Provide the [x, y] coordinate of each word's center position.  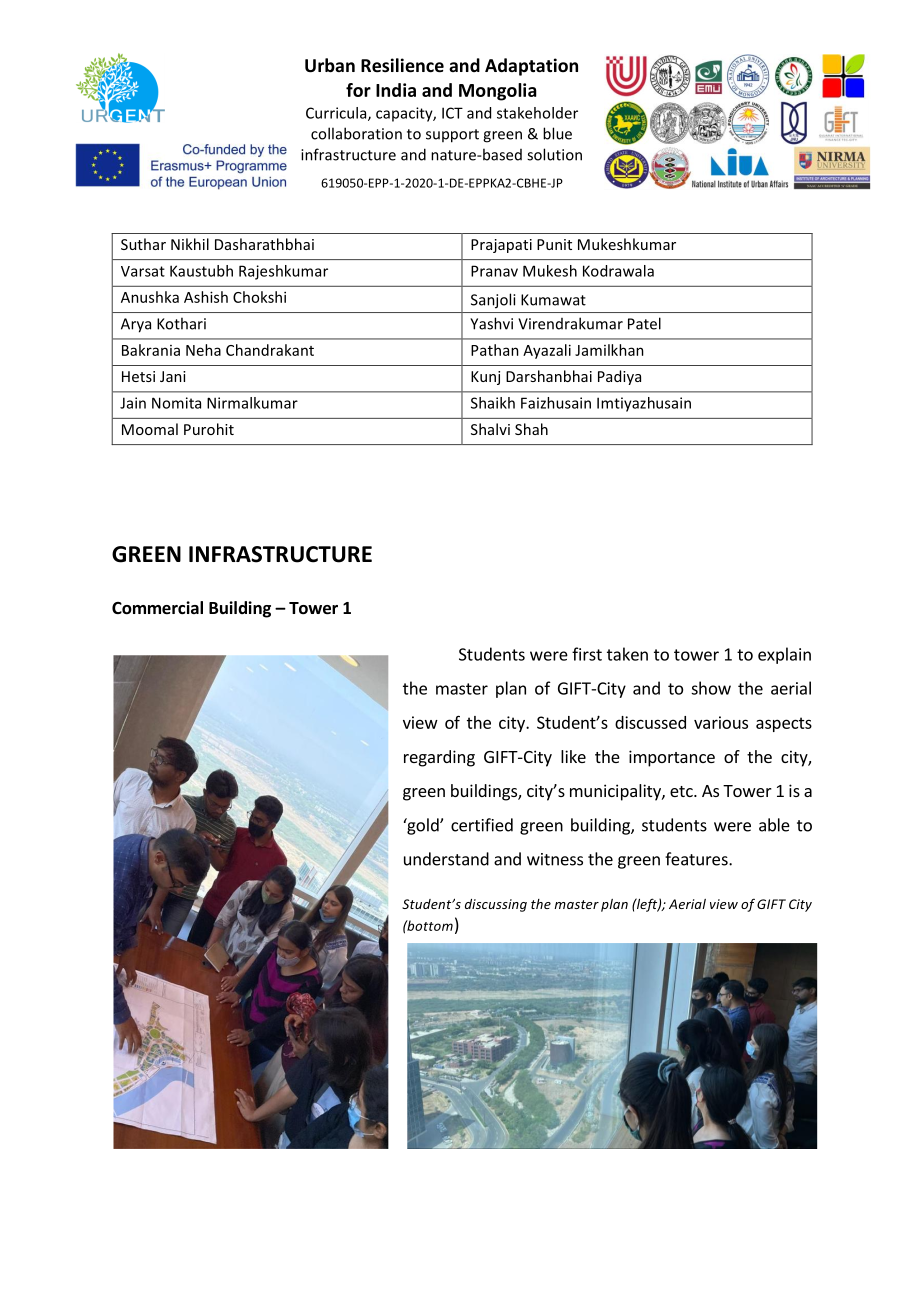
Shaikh [493, 403]
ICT [452, 113]
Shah [531, 429]
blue [557, 133]
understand [446, 859]
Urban [330, 65]
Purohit [209, 429]
